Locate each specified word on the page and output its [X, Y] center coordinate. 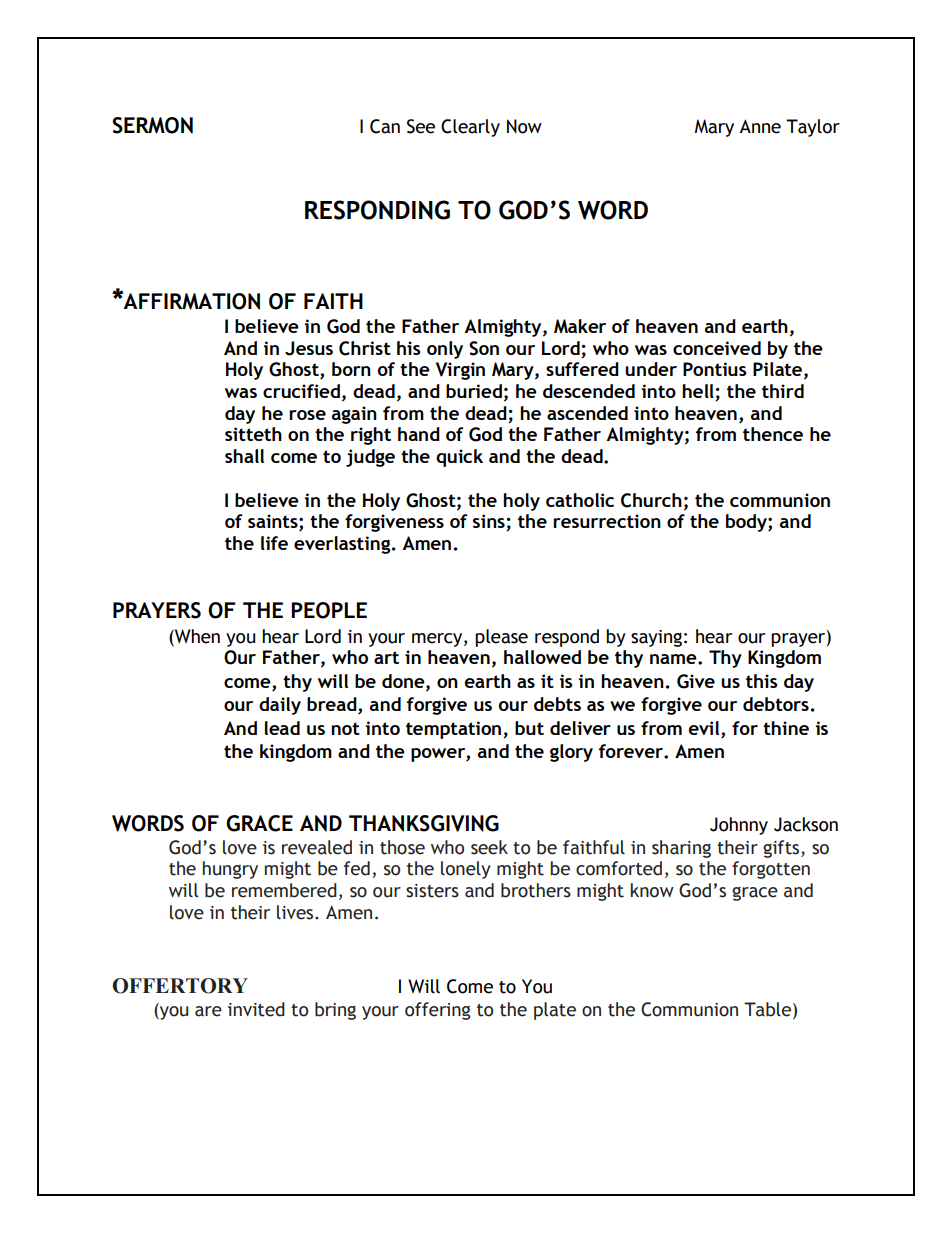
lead [282, 728]
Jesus [309, 348]
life [274, 543]
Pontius [715, 369]
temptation [455, 730]
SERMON [152, 125]
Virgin [460, 371]
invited [256, 1009]
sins [490, 522]
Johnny [739, 826]
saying [656, 638]
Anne [760, 126]
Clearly [470, 128]
